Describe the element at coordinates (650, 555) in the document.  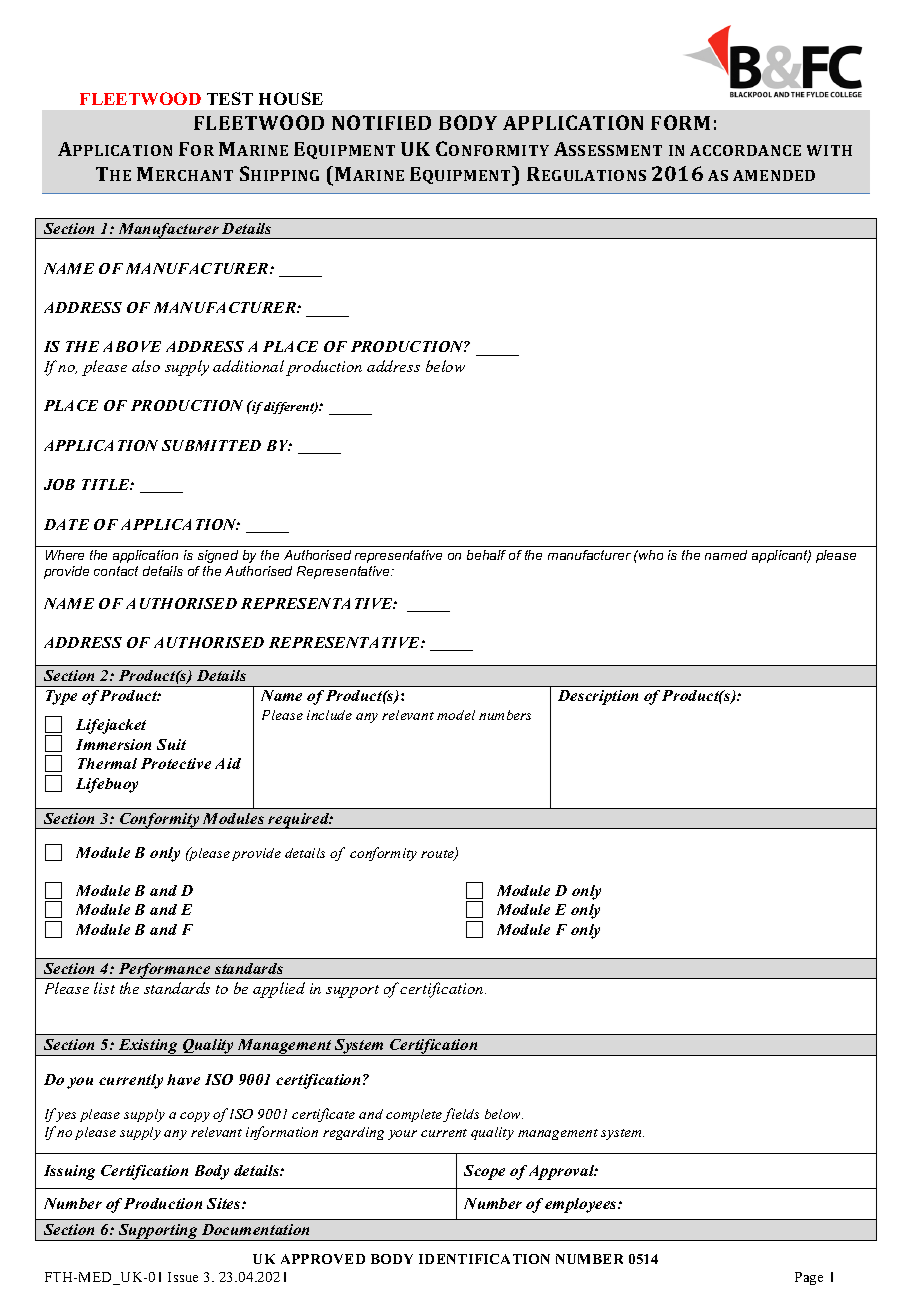
I see `who` at that location.
